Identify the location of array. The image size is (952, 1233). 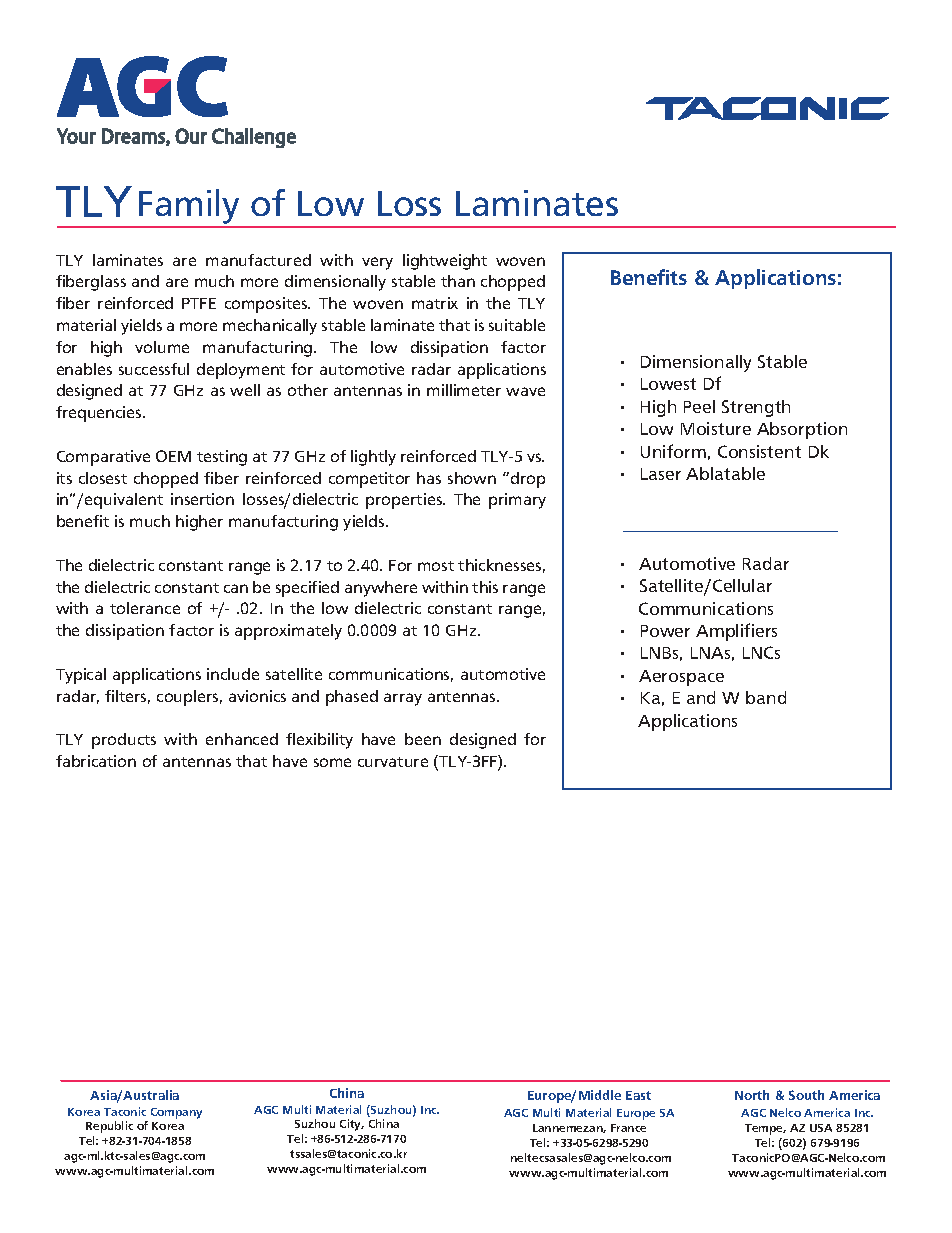
(403, 699).
